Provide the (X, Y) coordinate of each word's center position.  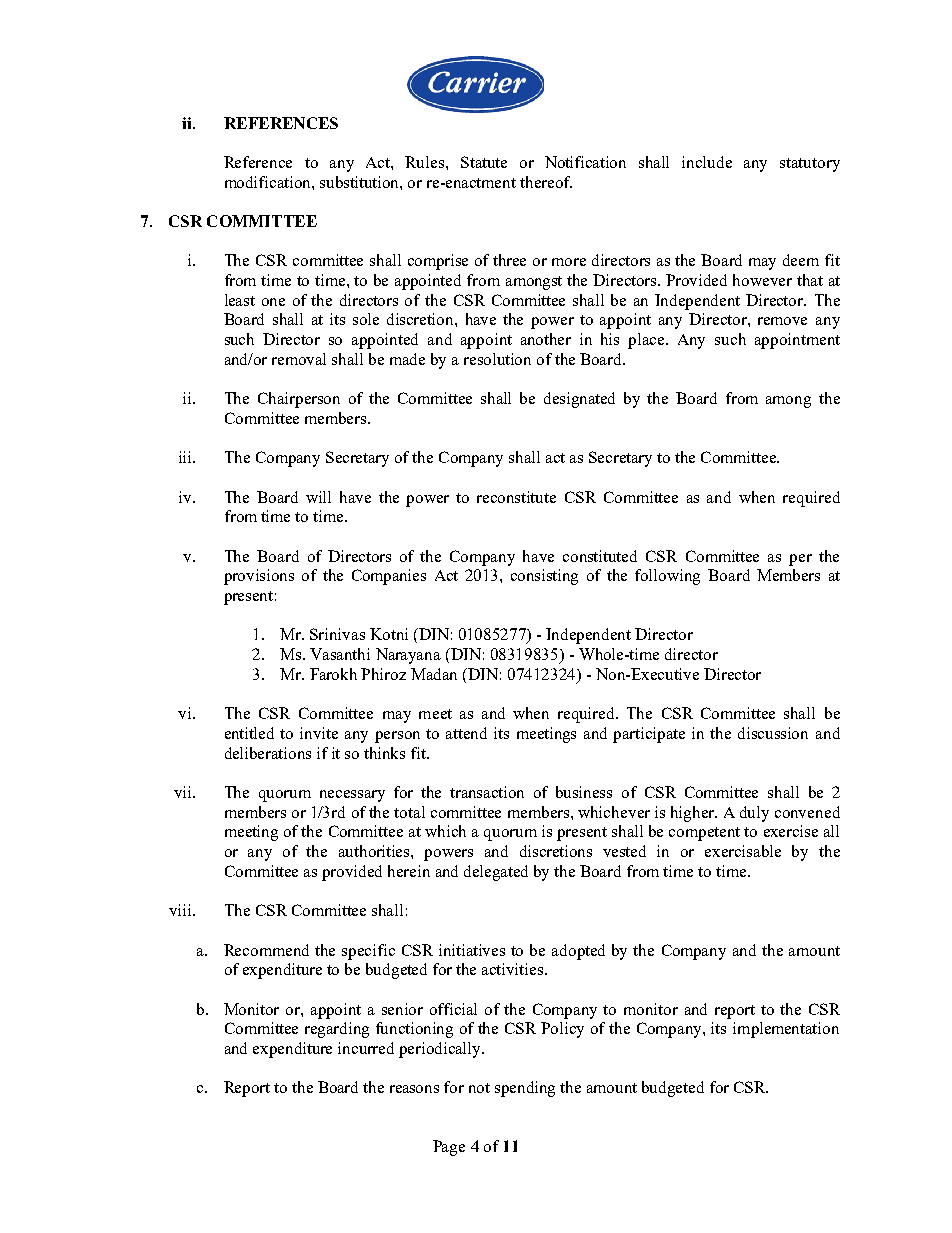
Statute (484, 162)
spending (525, 1089)
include (707, 162)
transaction (487, 792)
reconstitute (516, 497)
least (240, 300)
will (318, 497)
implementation (786, 1030)
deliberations (268, 753)
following (667, 577)
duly (754, 814)
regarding (337, 1030)
